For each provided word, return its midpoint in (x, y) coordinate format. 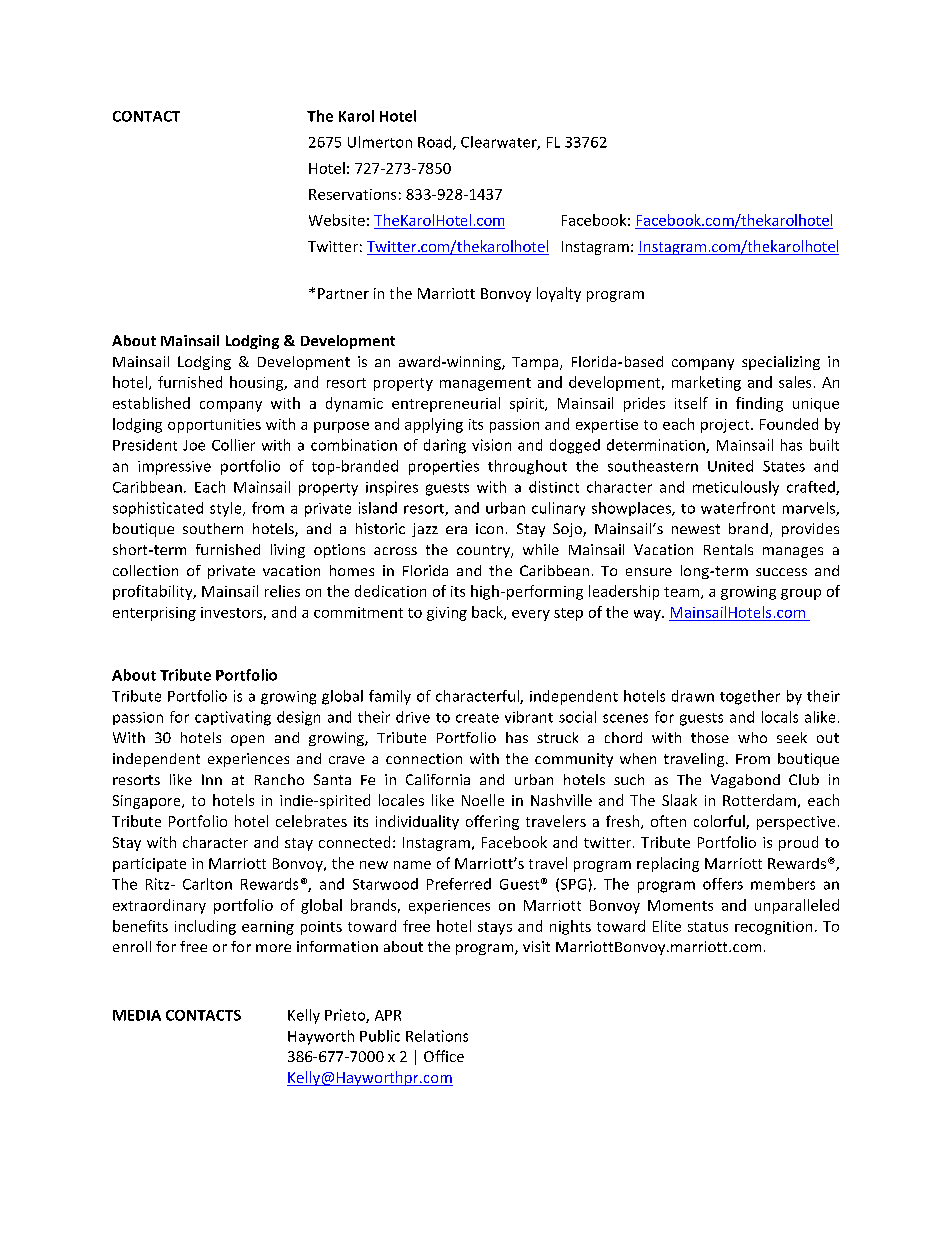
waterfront (738, 508)
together (750, 697)
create (477, 718)
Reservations (352, 194)
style (227, 509)
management (485, 384)
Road (436, 143)
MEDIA (137, 1015)
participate (149, 865)
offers (723, 884)
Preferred (459, 884)
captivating (233, 718)
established (151, 403)
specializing (781, 363)
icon (489, 528)
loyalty (559, 294)
